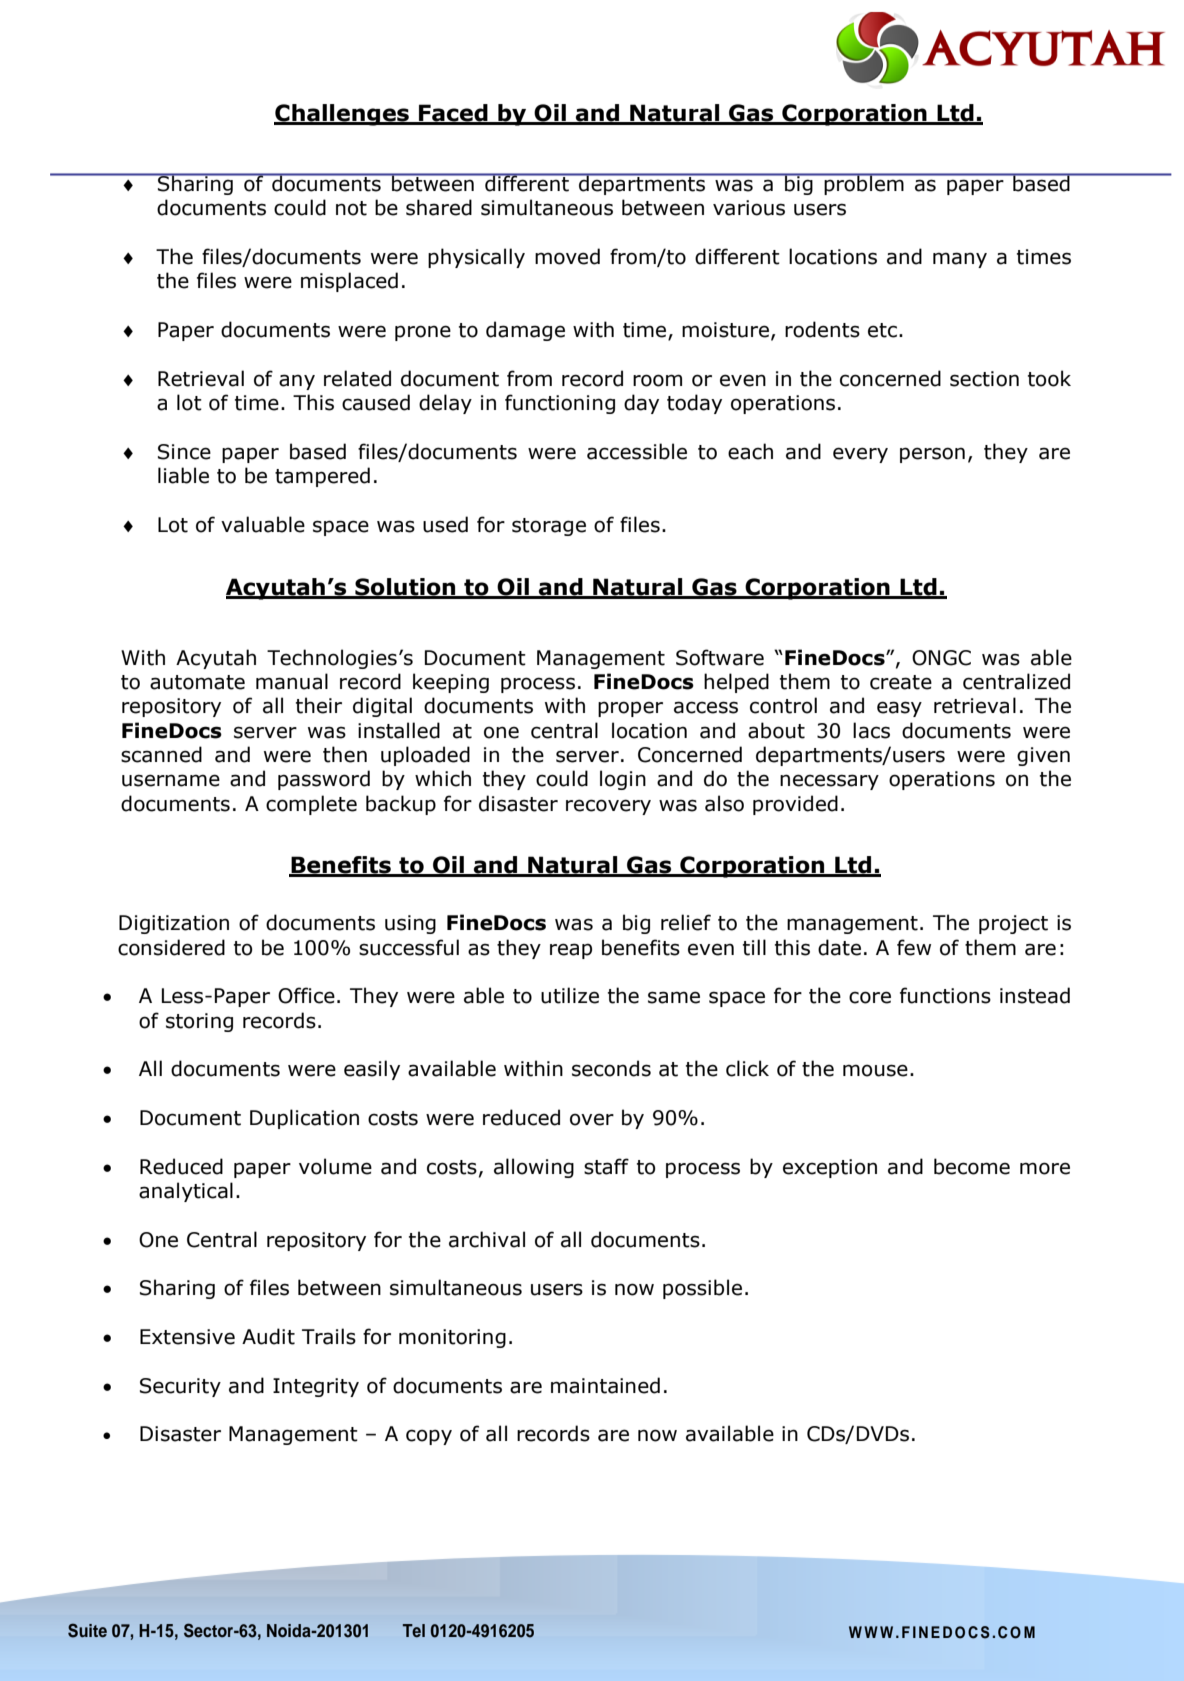 This screenshot has width=1184, height=1681. I want to click on maintained, so click(605, 1385).
